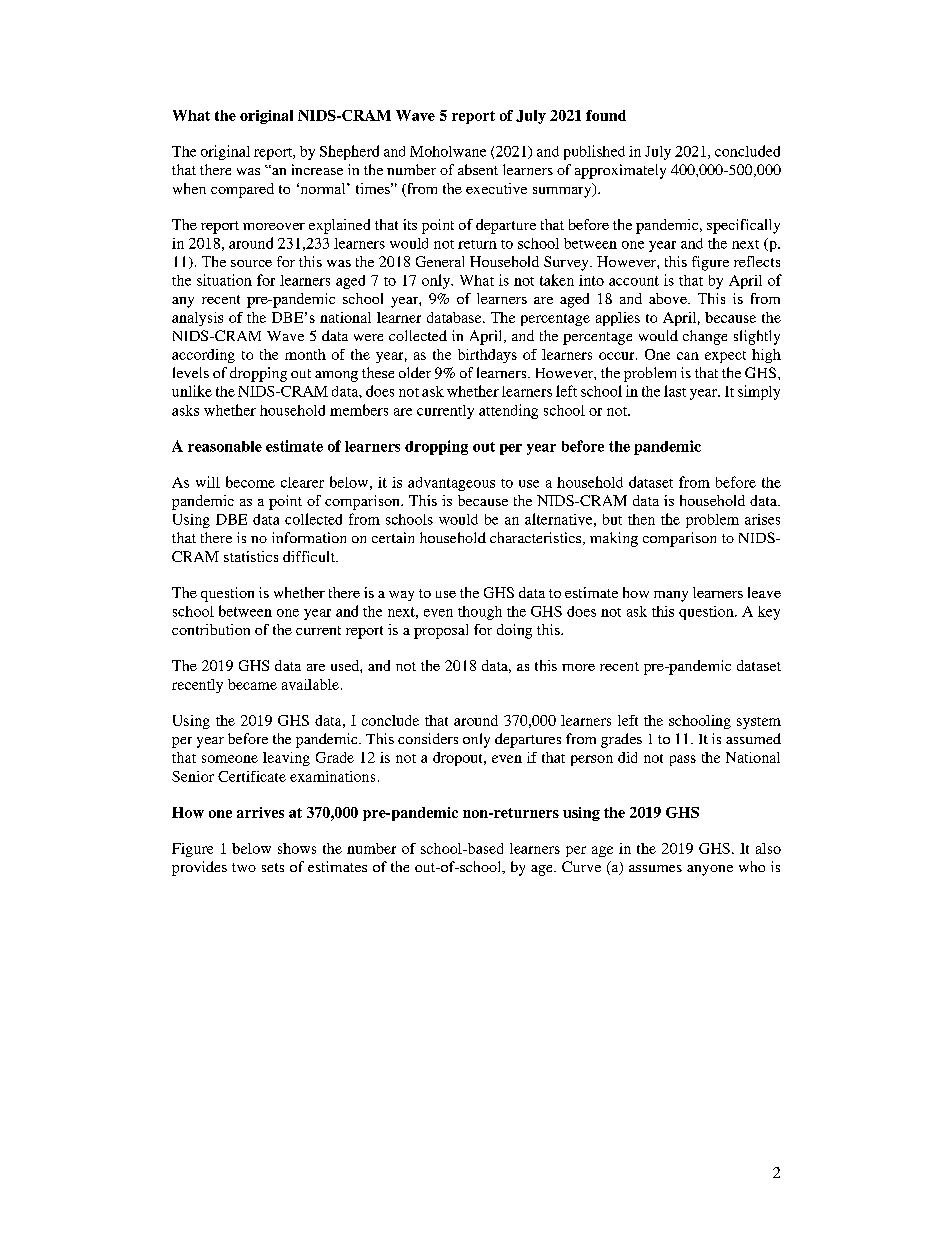 This page has width=952, height=1233. I want to click on two, so click(244, 867).
